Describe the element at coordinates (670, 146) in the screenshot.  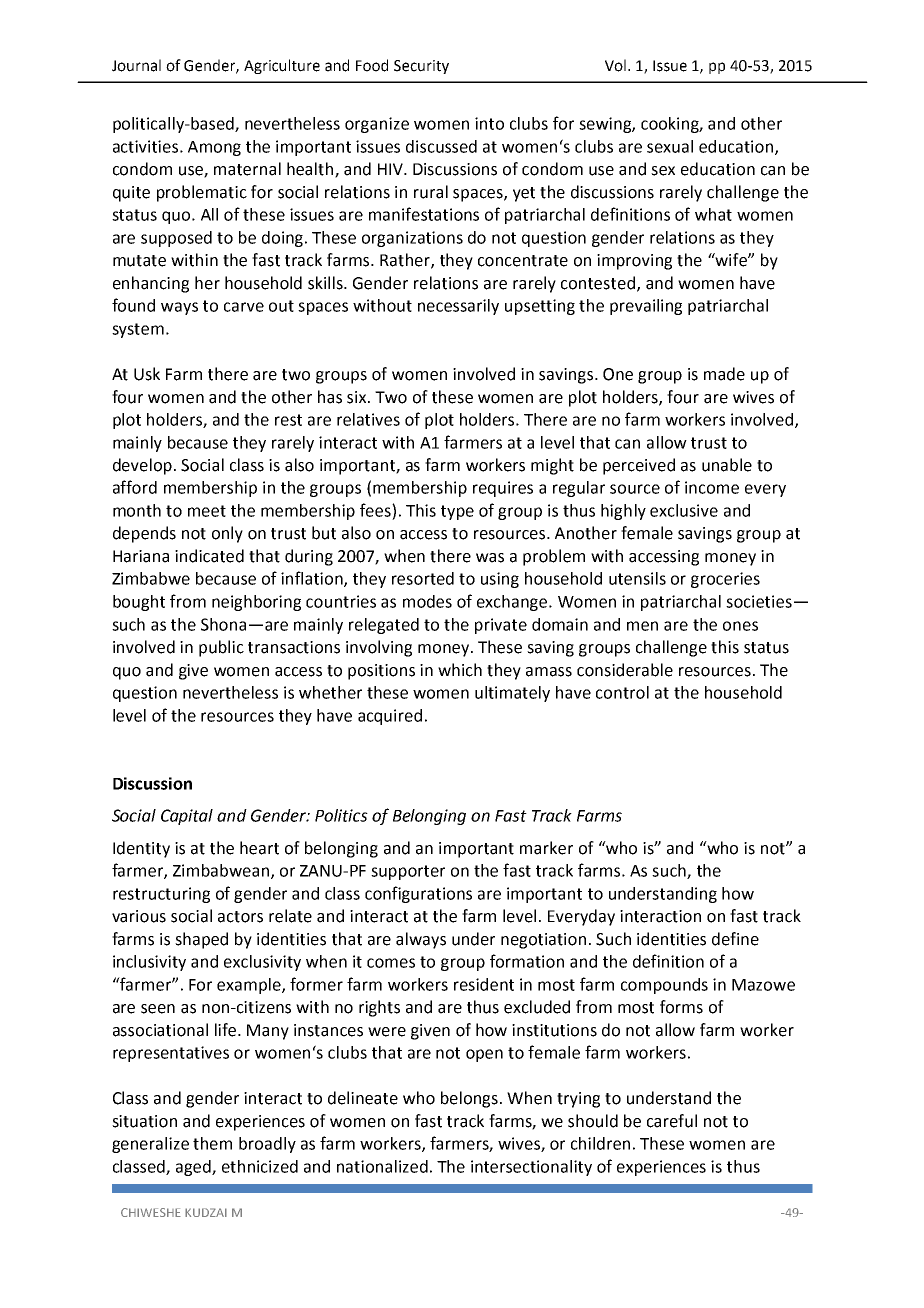
I see `sexual` at that location.
